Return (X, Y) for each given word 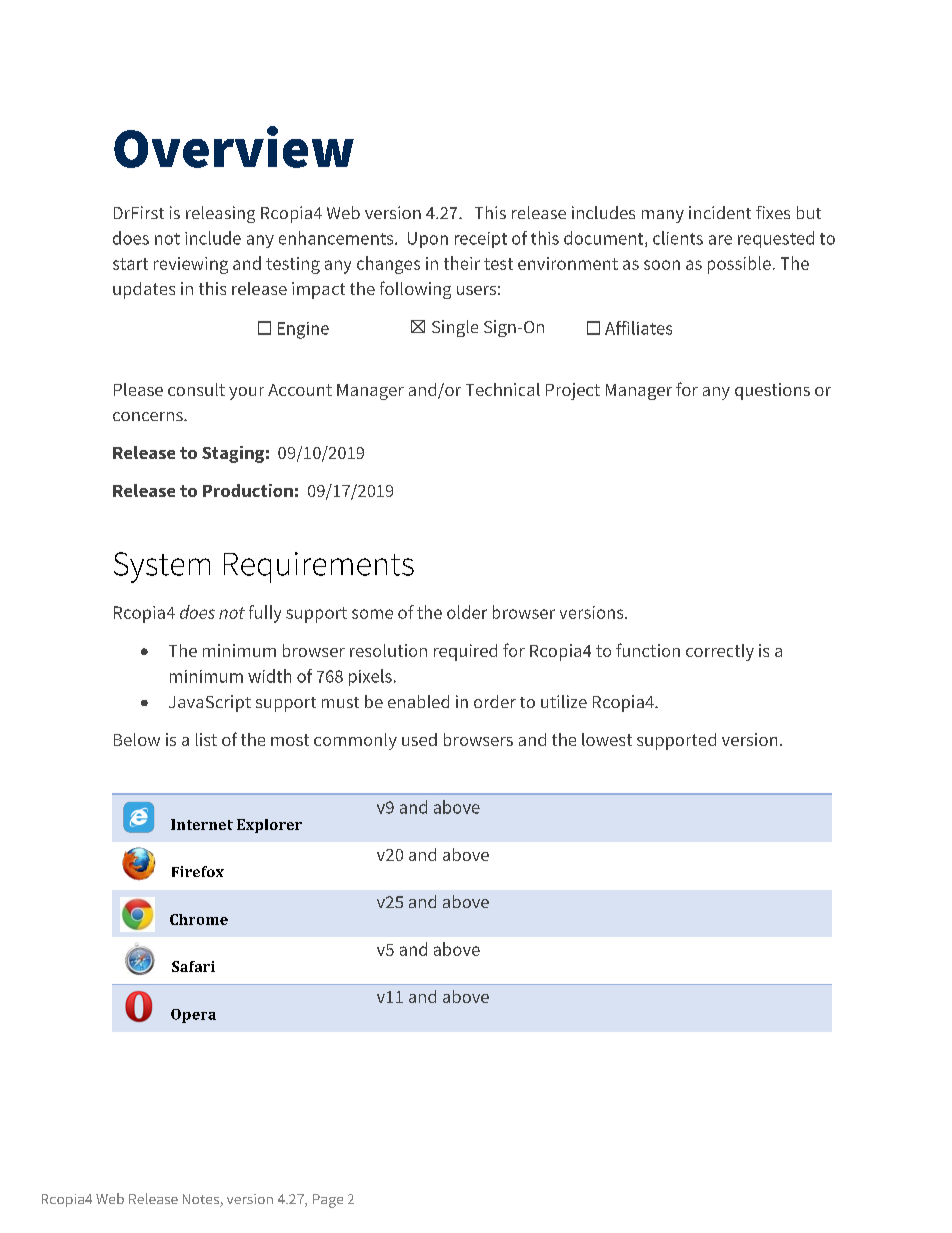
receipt (481, 240)
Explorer (269, 826)
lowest (607, 739)
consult (196, 389)
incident (720, 212)
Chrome (199, 919)
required (465, 652)
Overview (234, 147)
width (269, 676)
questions (772, 391)
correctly (720, 652)
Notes (202, 1200)
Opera (193, 1016)
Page (328, 1201)
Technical (503, 389)
